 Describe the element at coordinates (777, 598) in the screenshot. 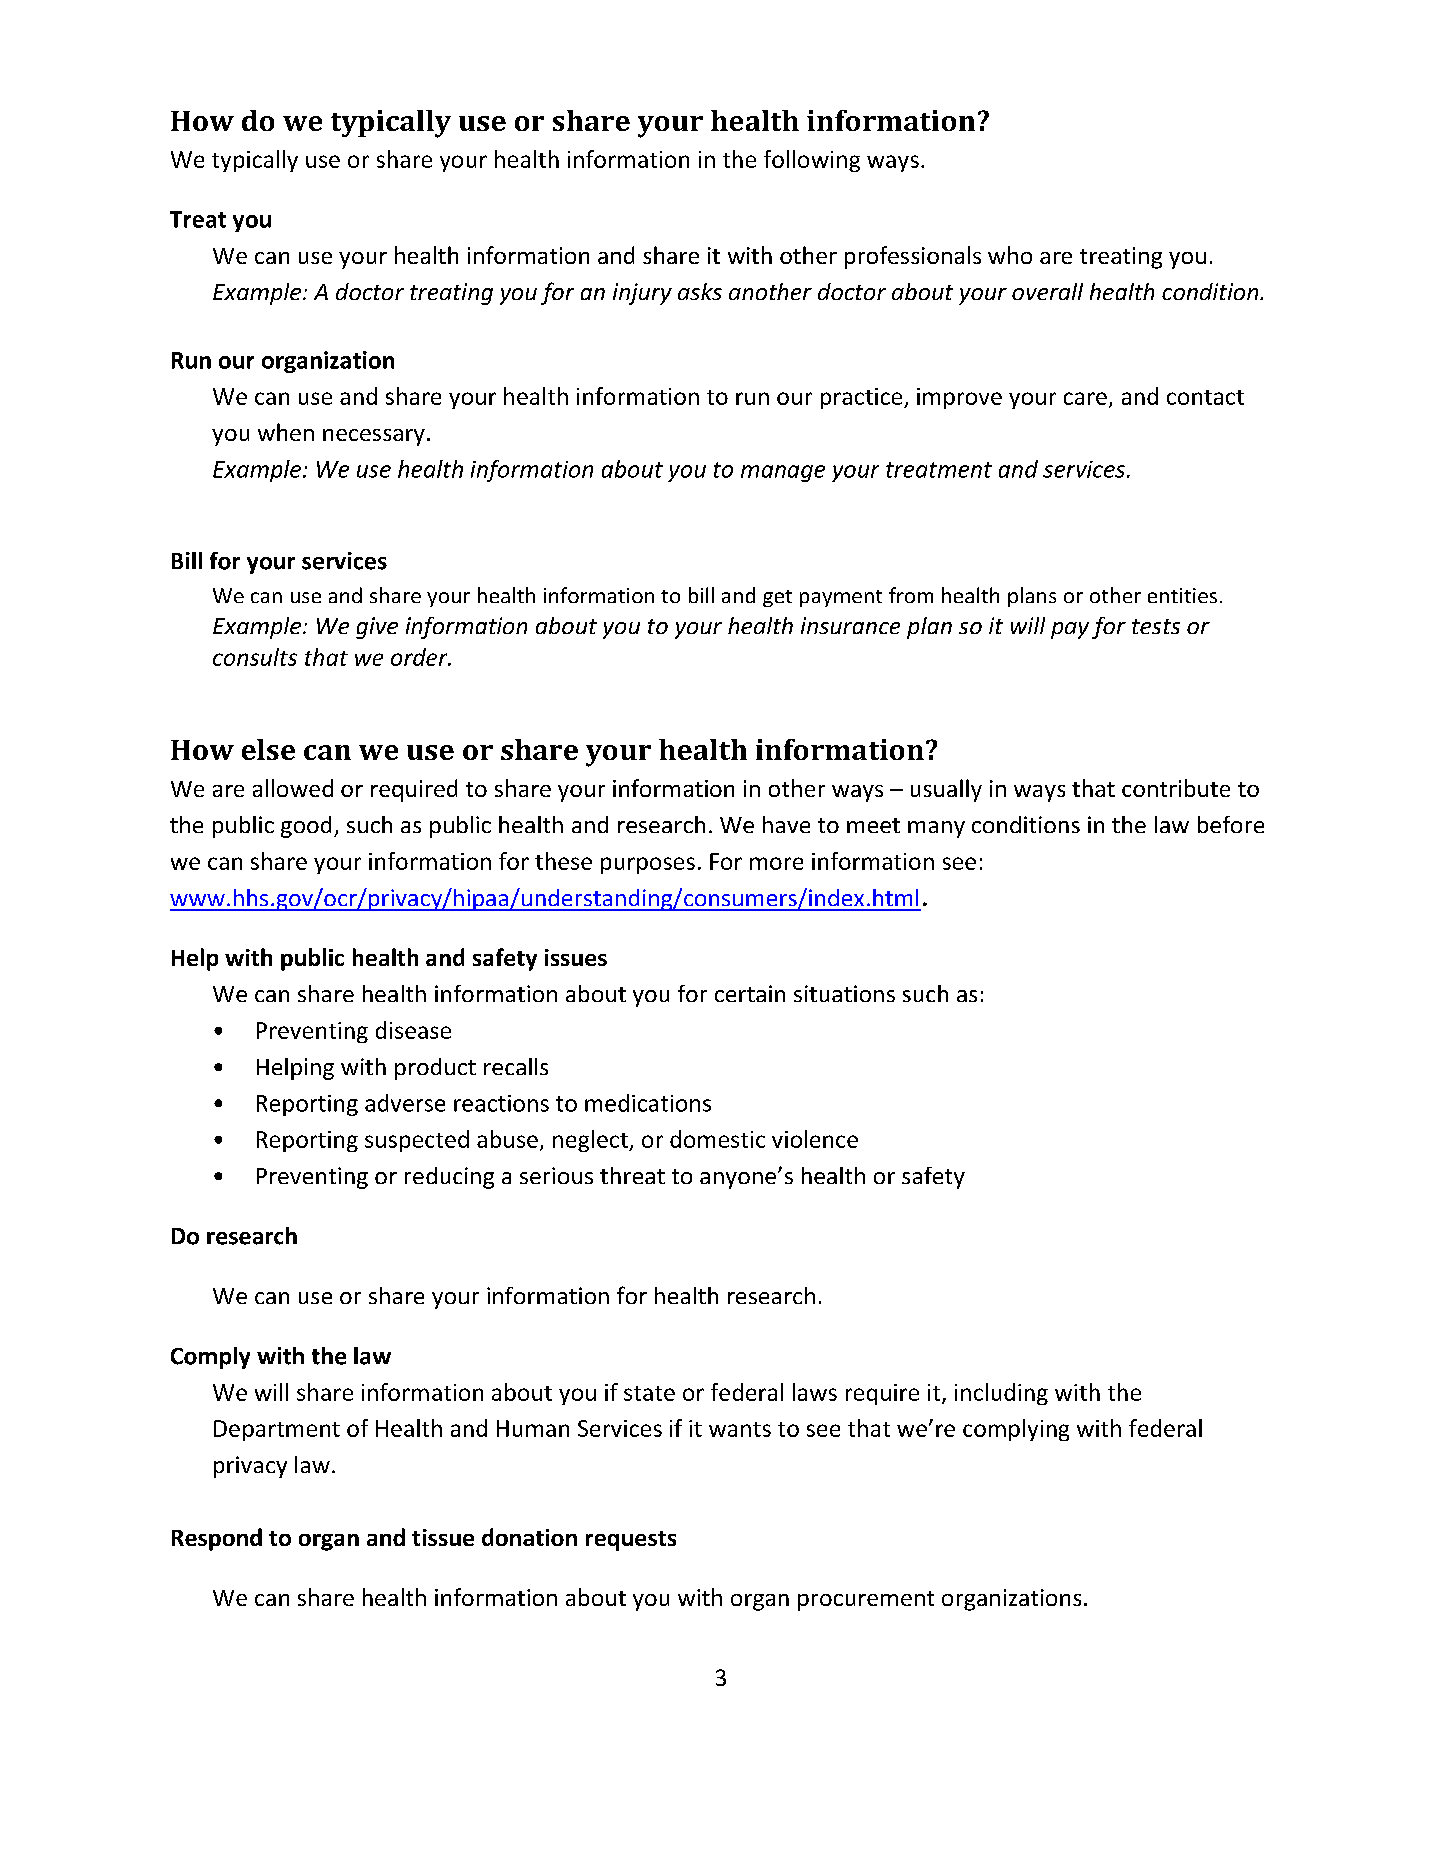

I see `get` at that location.
